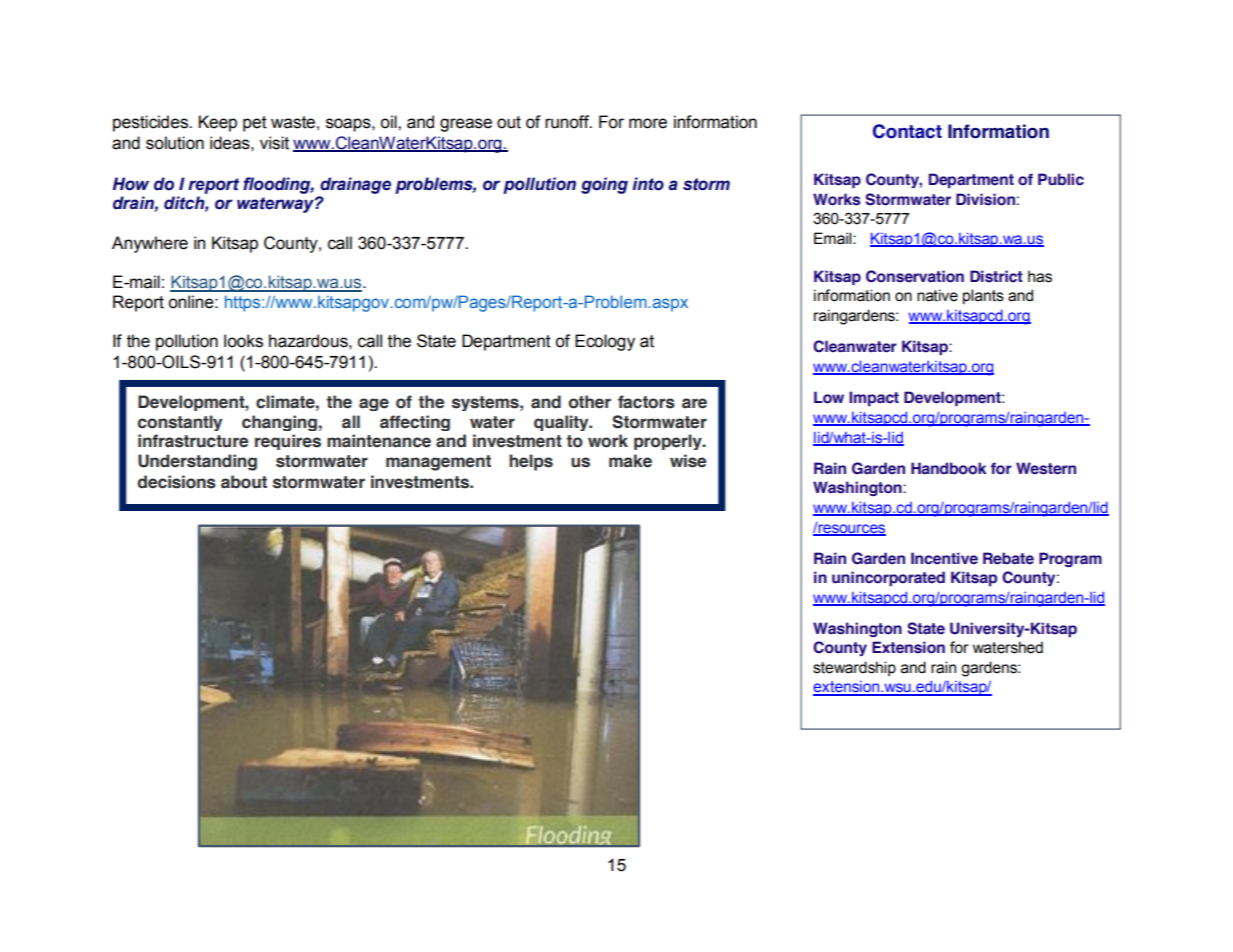 The height and width of the image is (952, 1233). What do you see at coordinates (590, 402) in the image?
I see `other` at bounding box center [590, 402].
